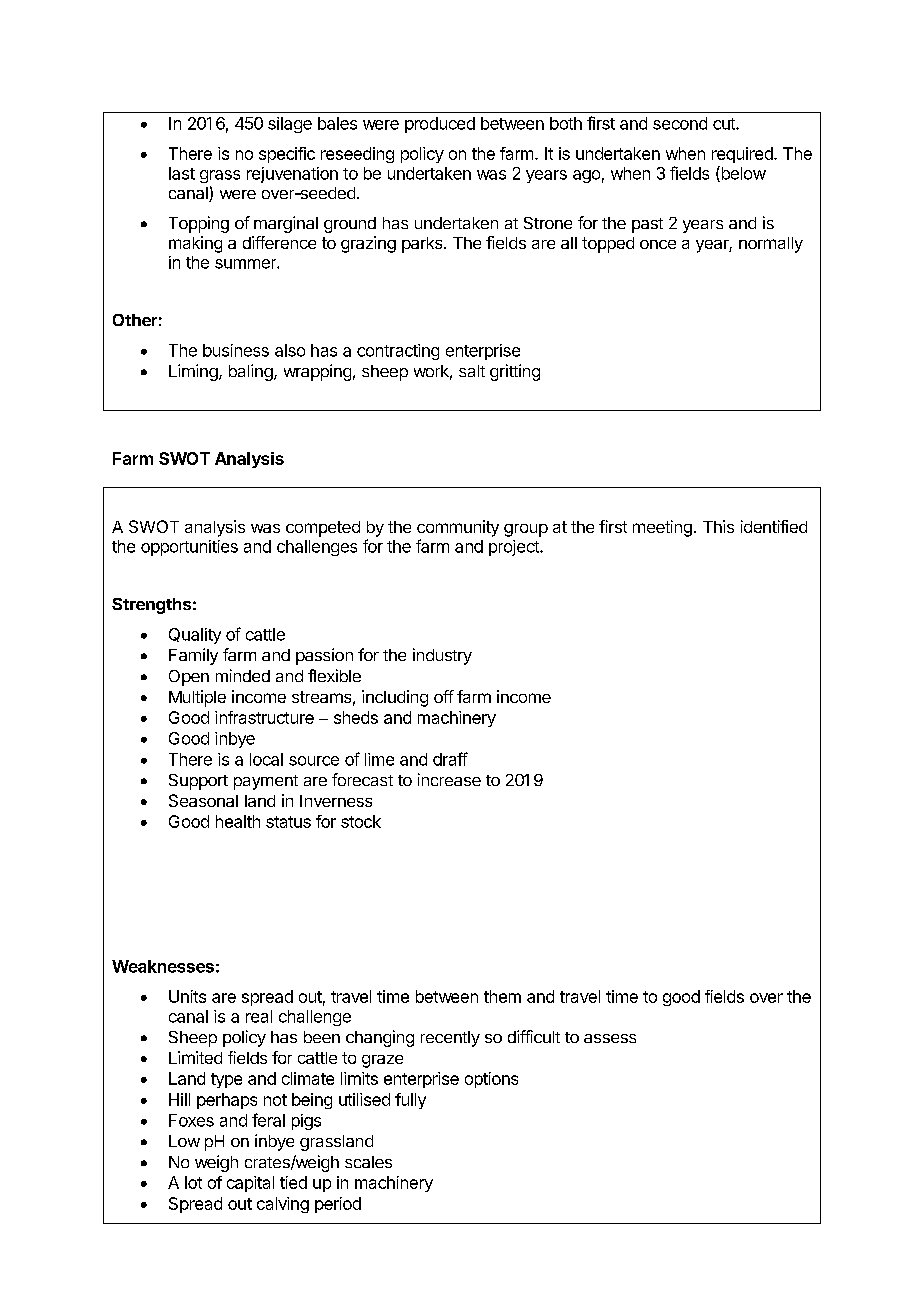 The width and height of the screenshot is (924, 1308). What do you see at coordinates (440, 125) in the screenshot?
I see `produced` at bounding box center [440, 125].
